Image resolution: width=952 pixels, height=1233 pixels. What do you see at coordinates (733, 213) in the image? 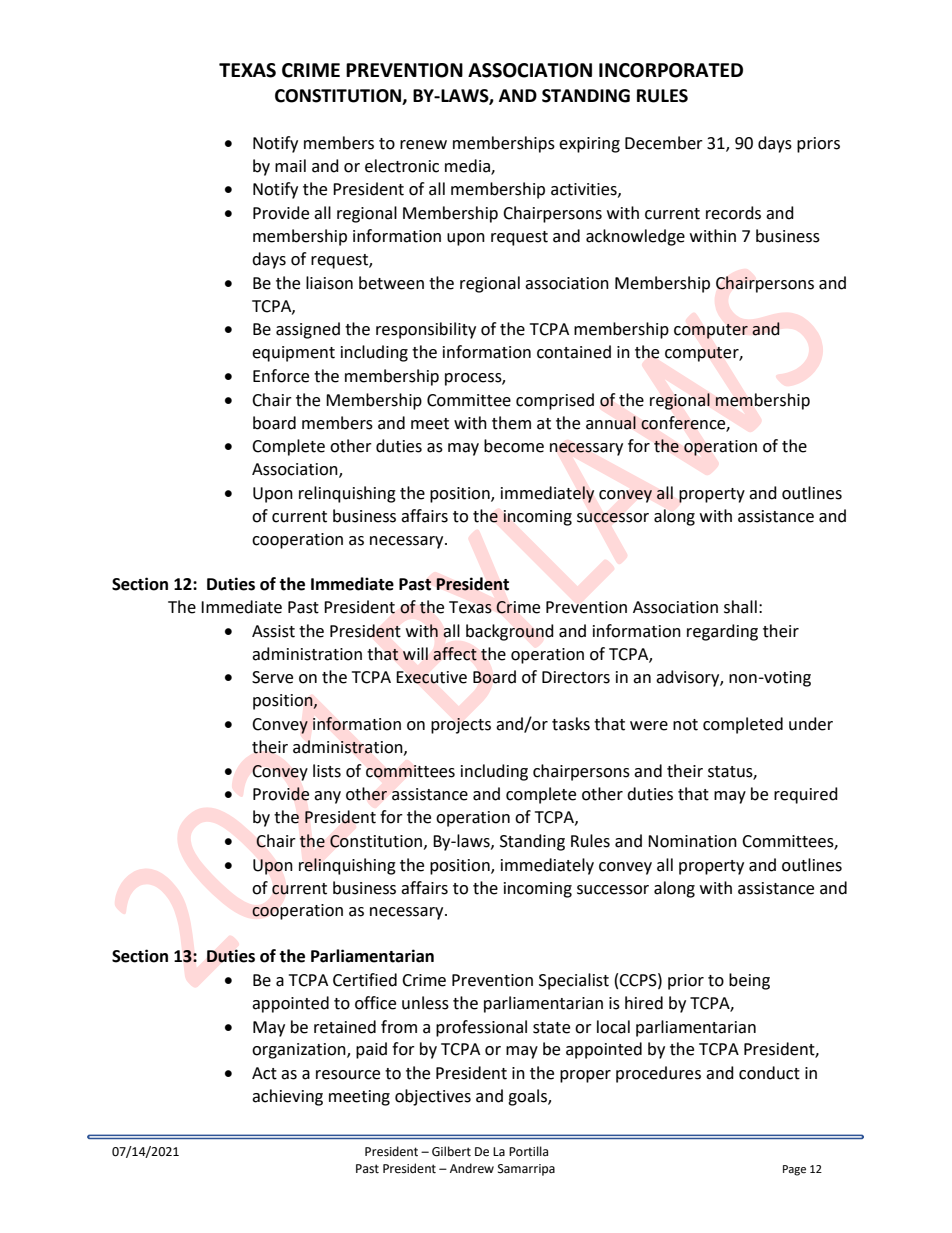
I see `records` at bounding box center [733, 213].
